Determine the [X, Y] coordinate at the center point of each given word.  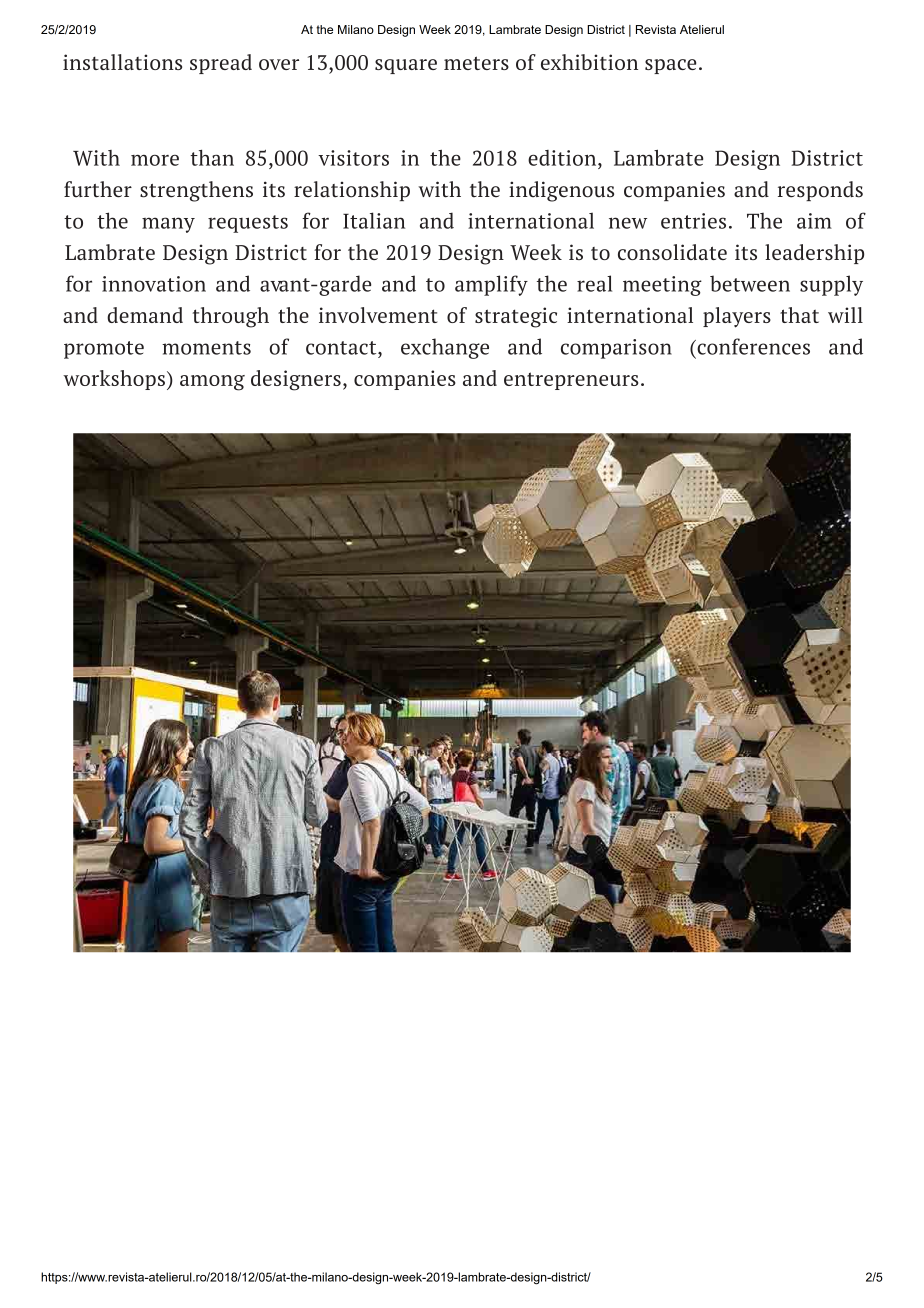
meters [476, 63]
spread [221, 64]
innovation [154, 284]
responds [820, 191]
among [212, 383]
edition [563, 158]
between [750, 283]
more [155, 160]
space [670, 66]
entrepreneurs [571, 381]
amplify [491, 285]
